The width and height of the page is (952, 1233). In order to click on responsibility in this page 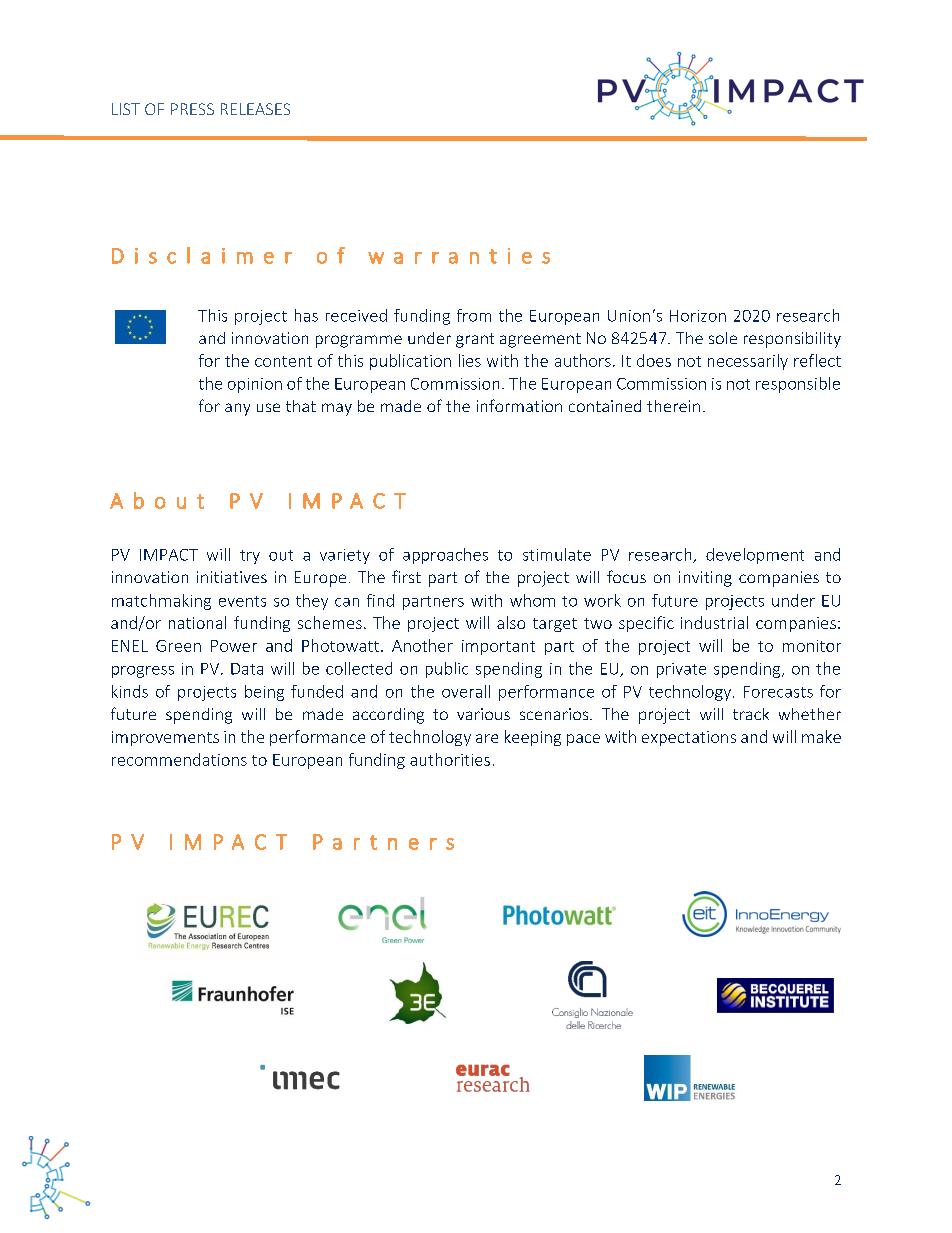, I will do `click(792, 340)`.
